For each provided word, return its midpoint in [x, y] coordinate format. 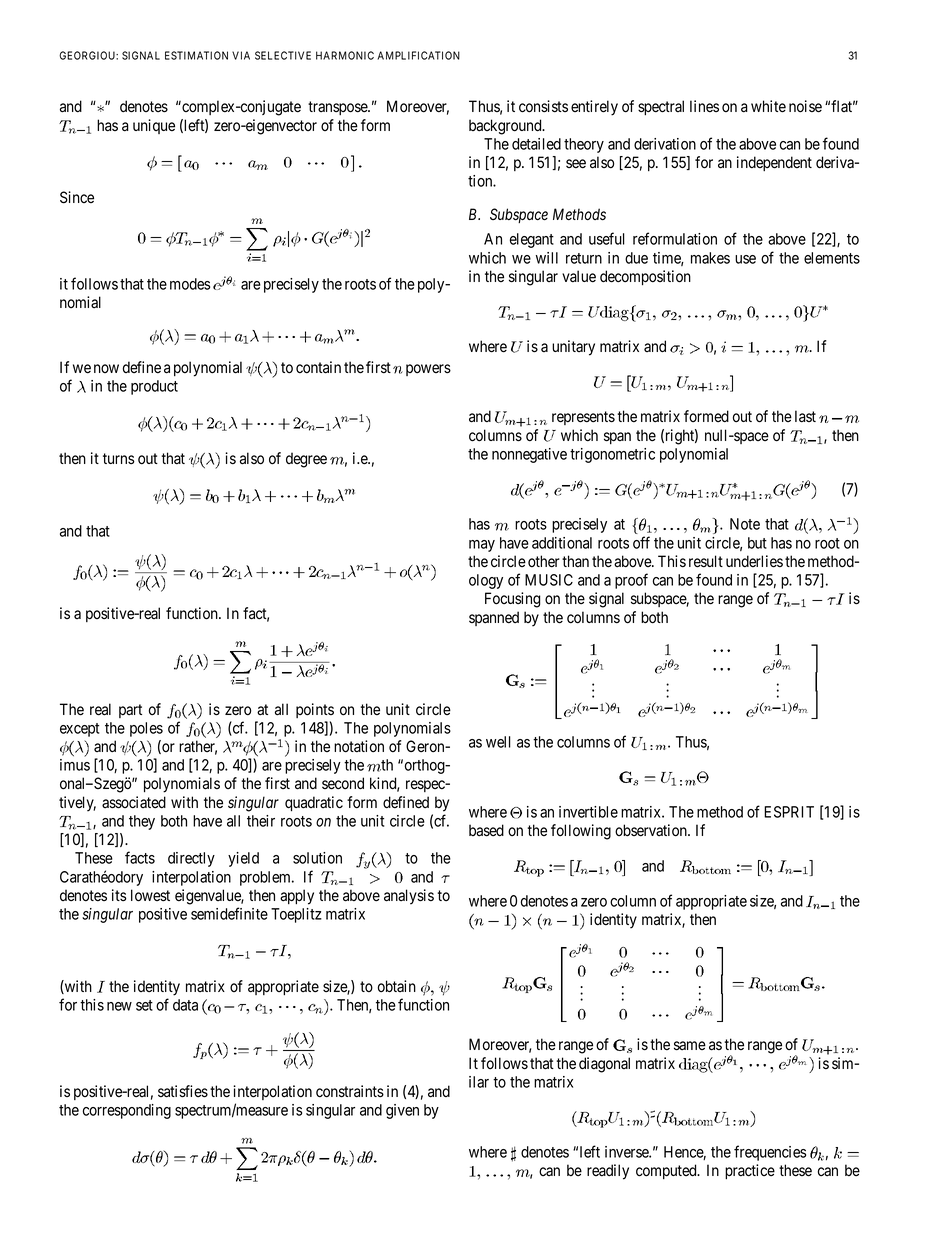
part [130, 711]
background [506, 127]
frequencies [770, 1153]
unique [154, 126]
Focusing [513, 600]
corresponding [127, 1111]
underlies [754, 561]
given [402, 1111]
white [768, 106]
